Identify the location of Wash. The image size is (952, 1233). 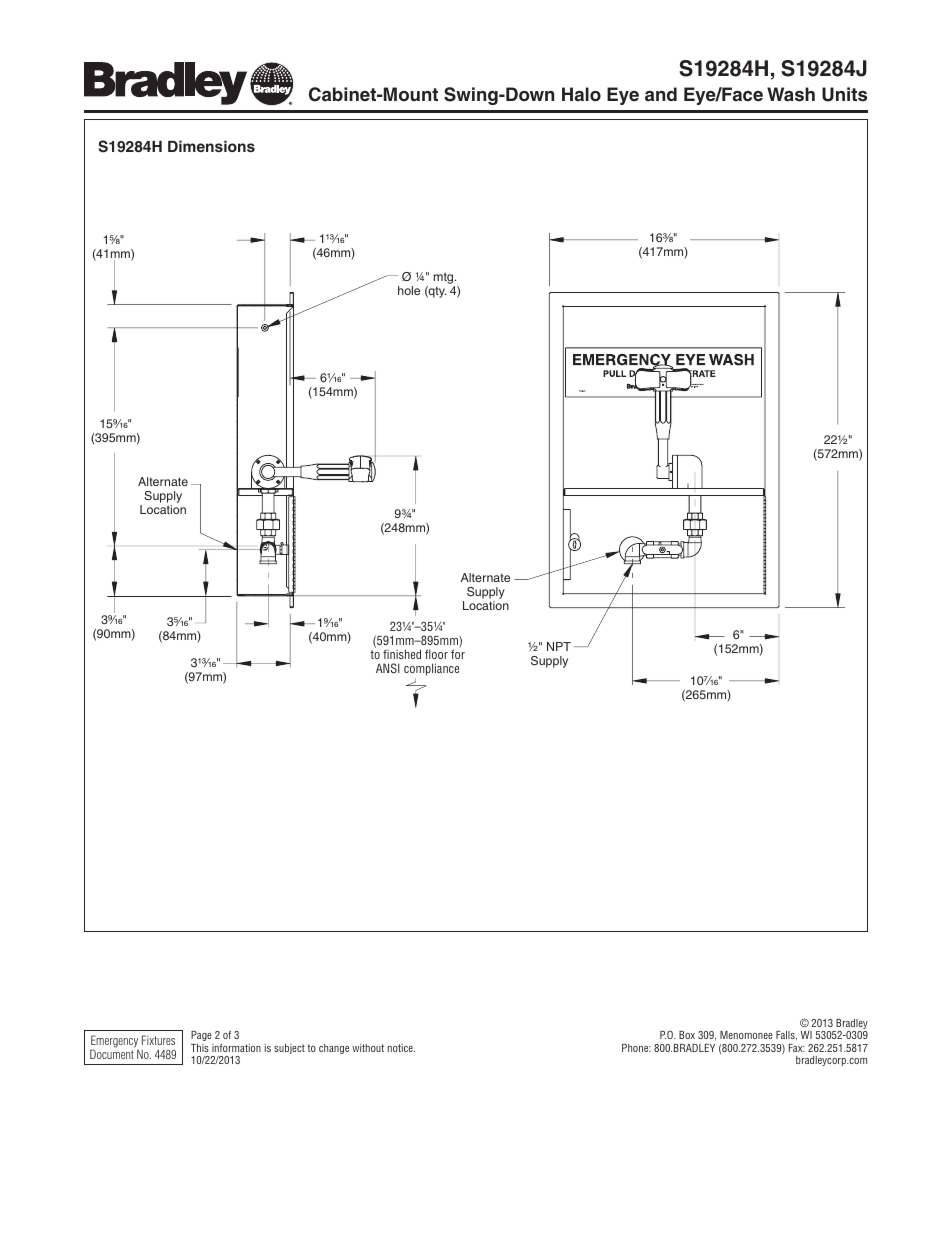
(791, 94).
